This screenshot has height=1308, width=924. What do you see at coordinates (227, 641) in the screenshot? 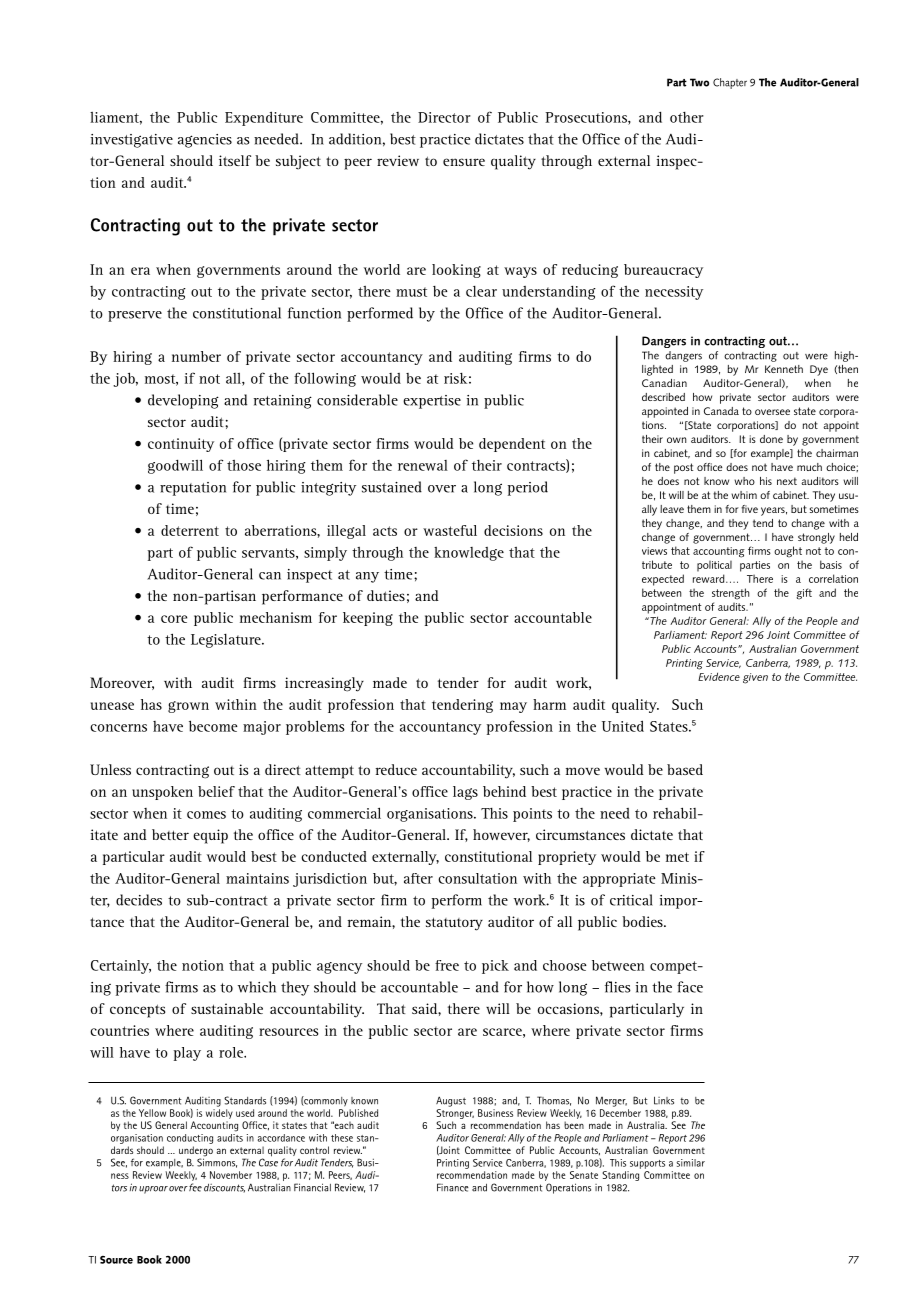
I see `Legislature` at bounding box center [227, 641].
